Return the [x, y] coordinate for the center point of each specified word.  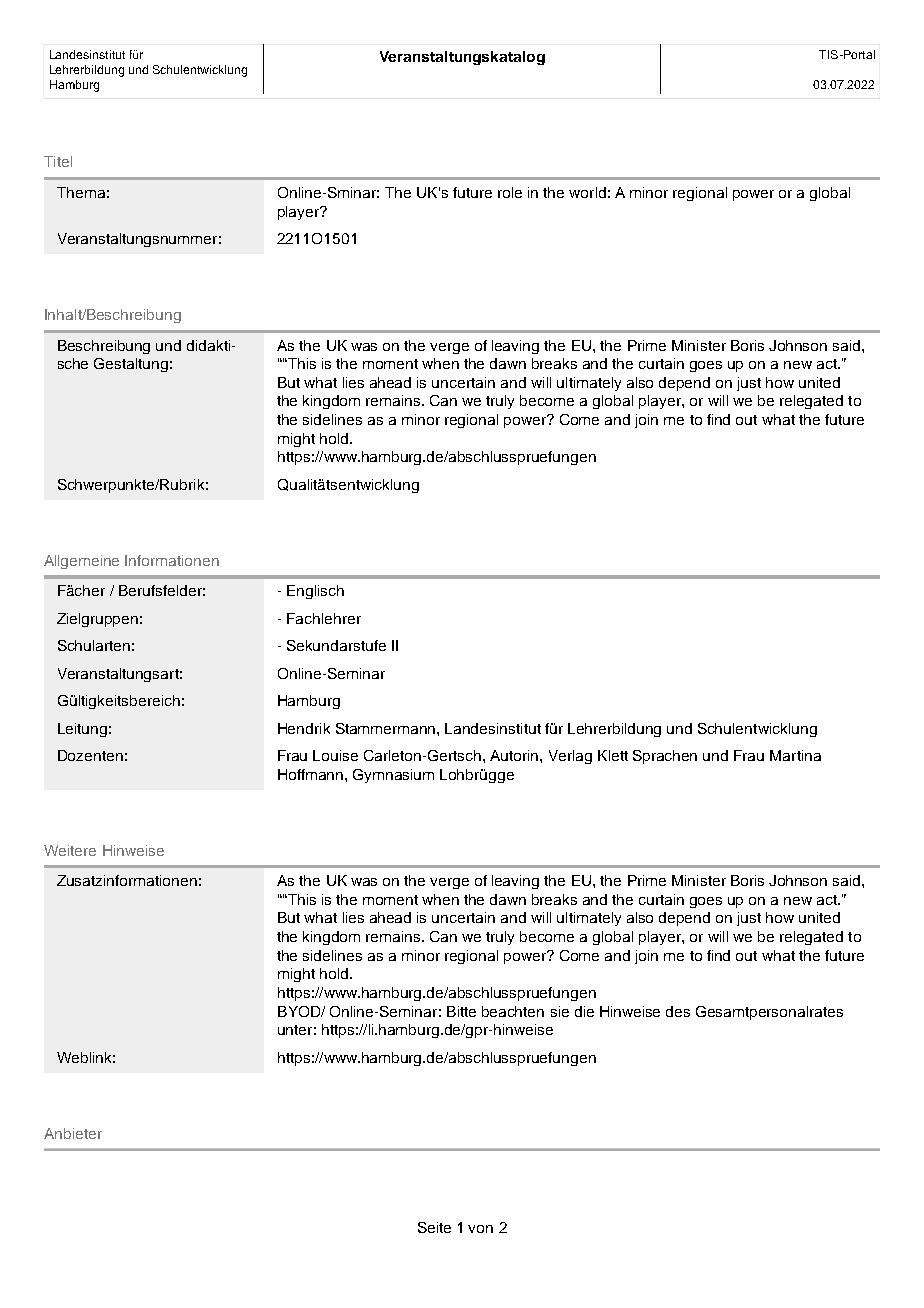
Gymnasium [393, 776]
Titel [58, 161]
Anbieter [73, 1133]
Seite [434, 1227]
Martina [795, 755]
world [587, 192]
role [510, 192]
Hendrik [304, 728]
